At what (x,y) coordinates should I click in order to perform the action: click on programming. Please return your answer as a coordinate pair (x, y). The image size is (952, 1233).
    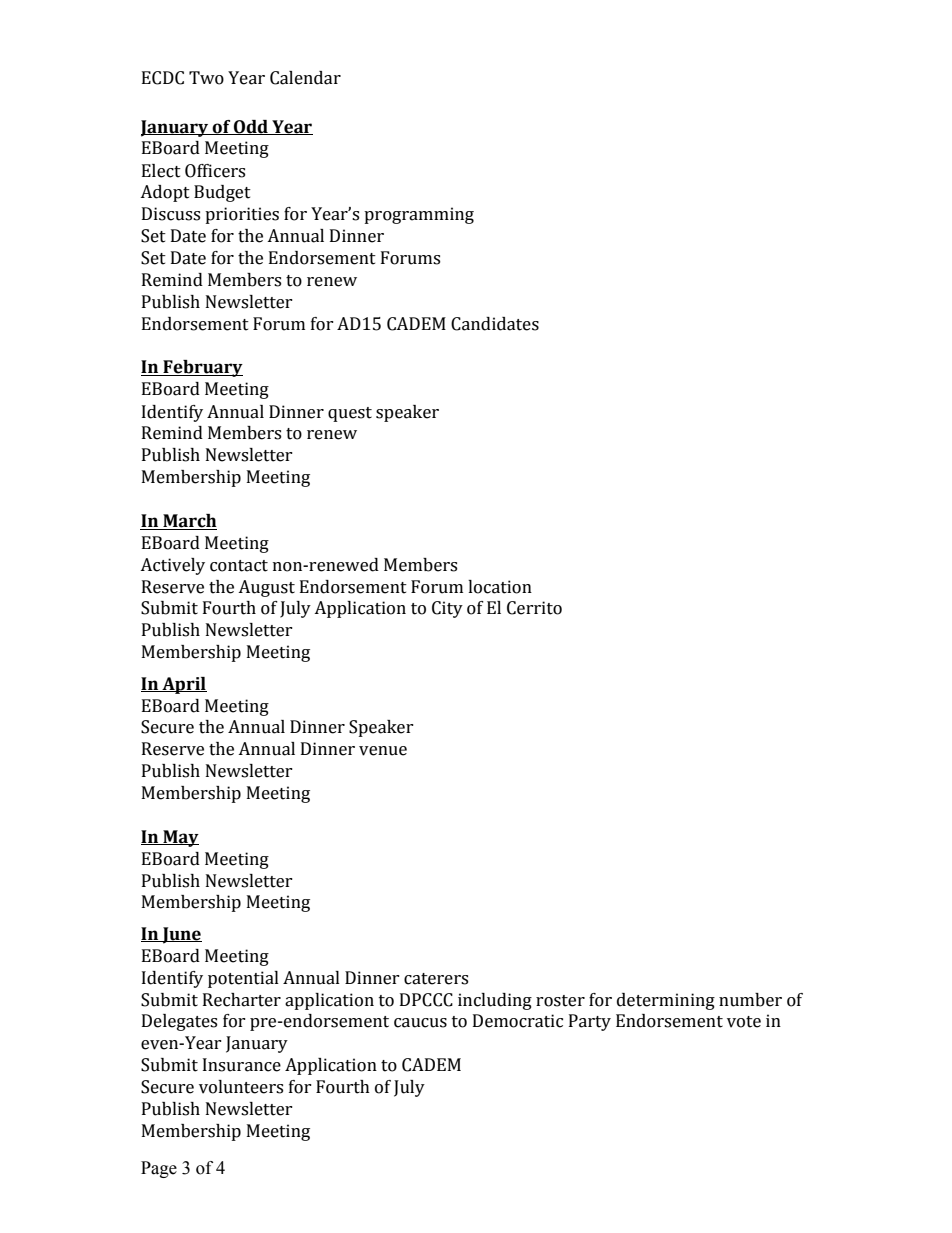
    Looking at the image, I should click on (419, 215).
